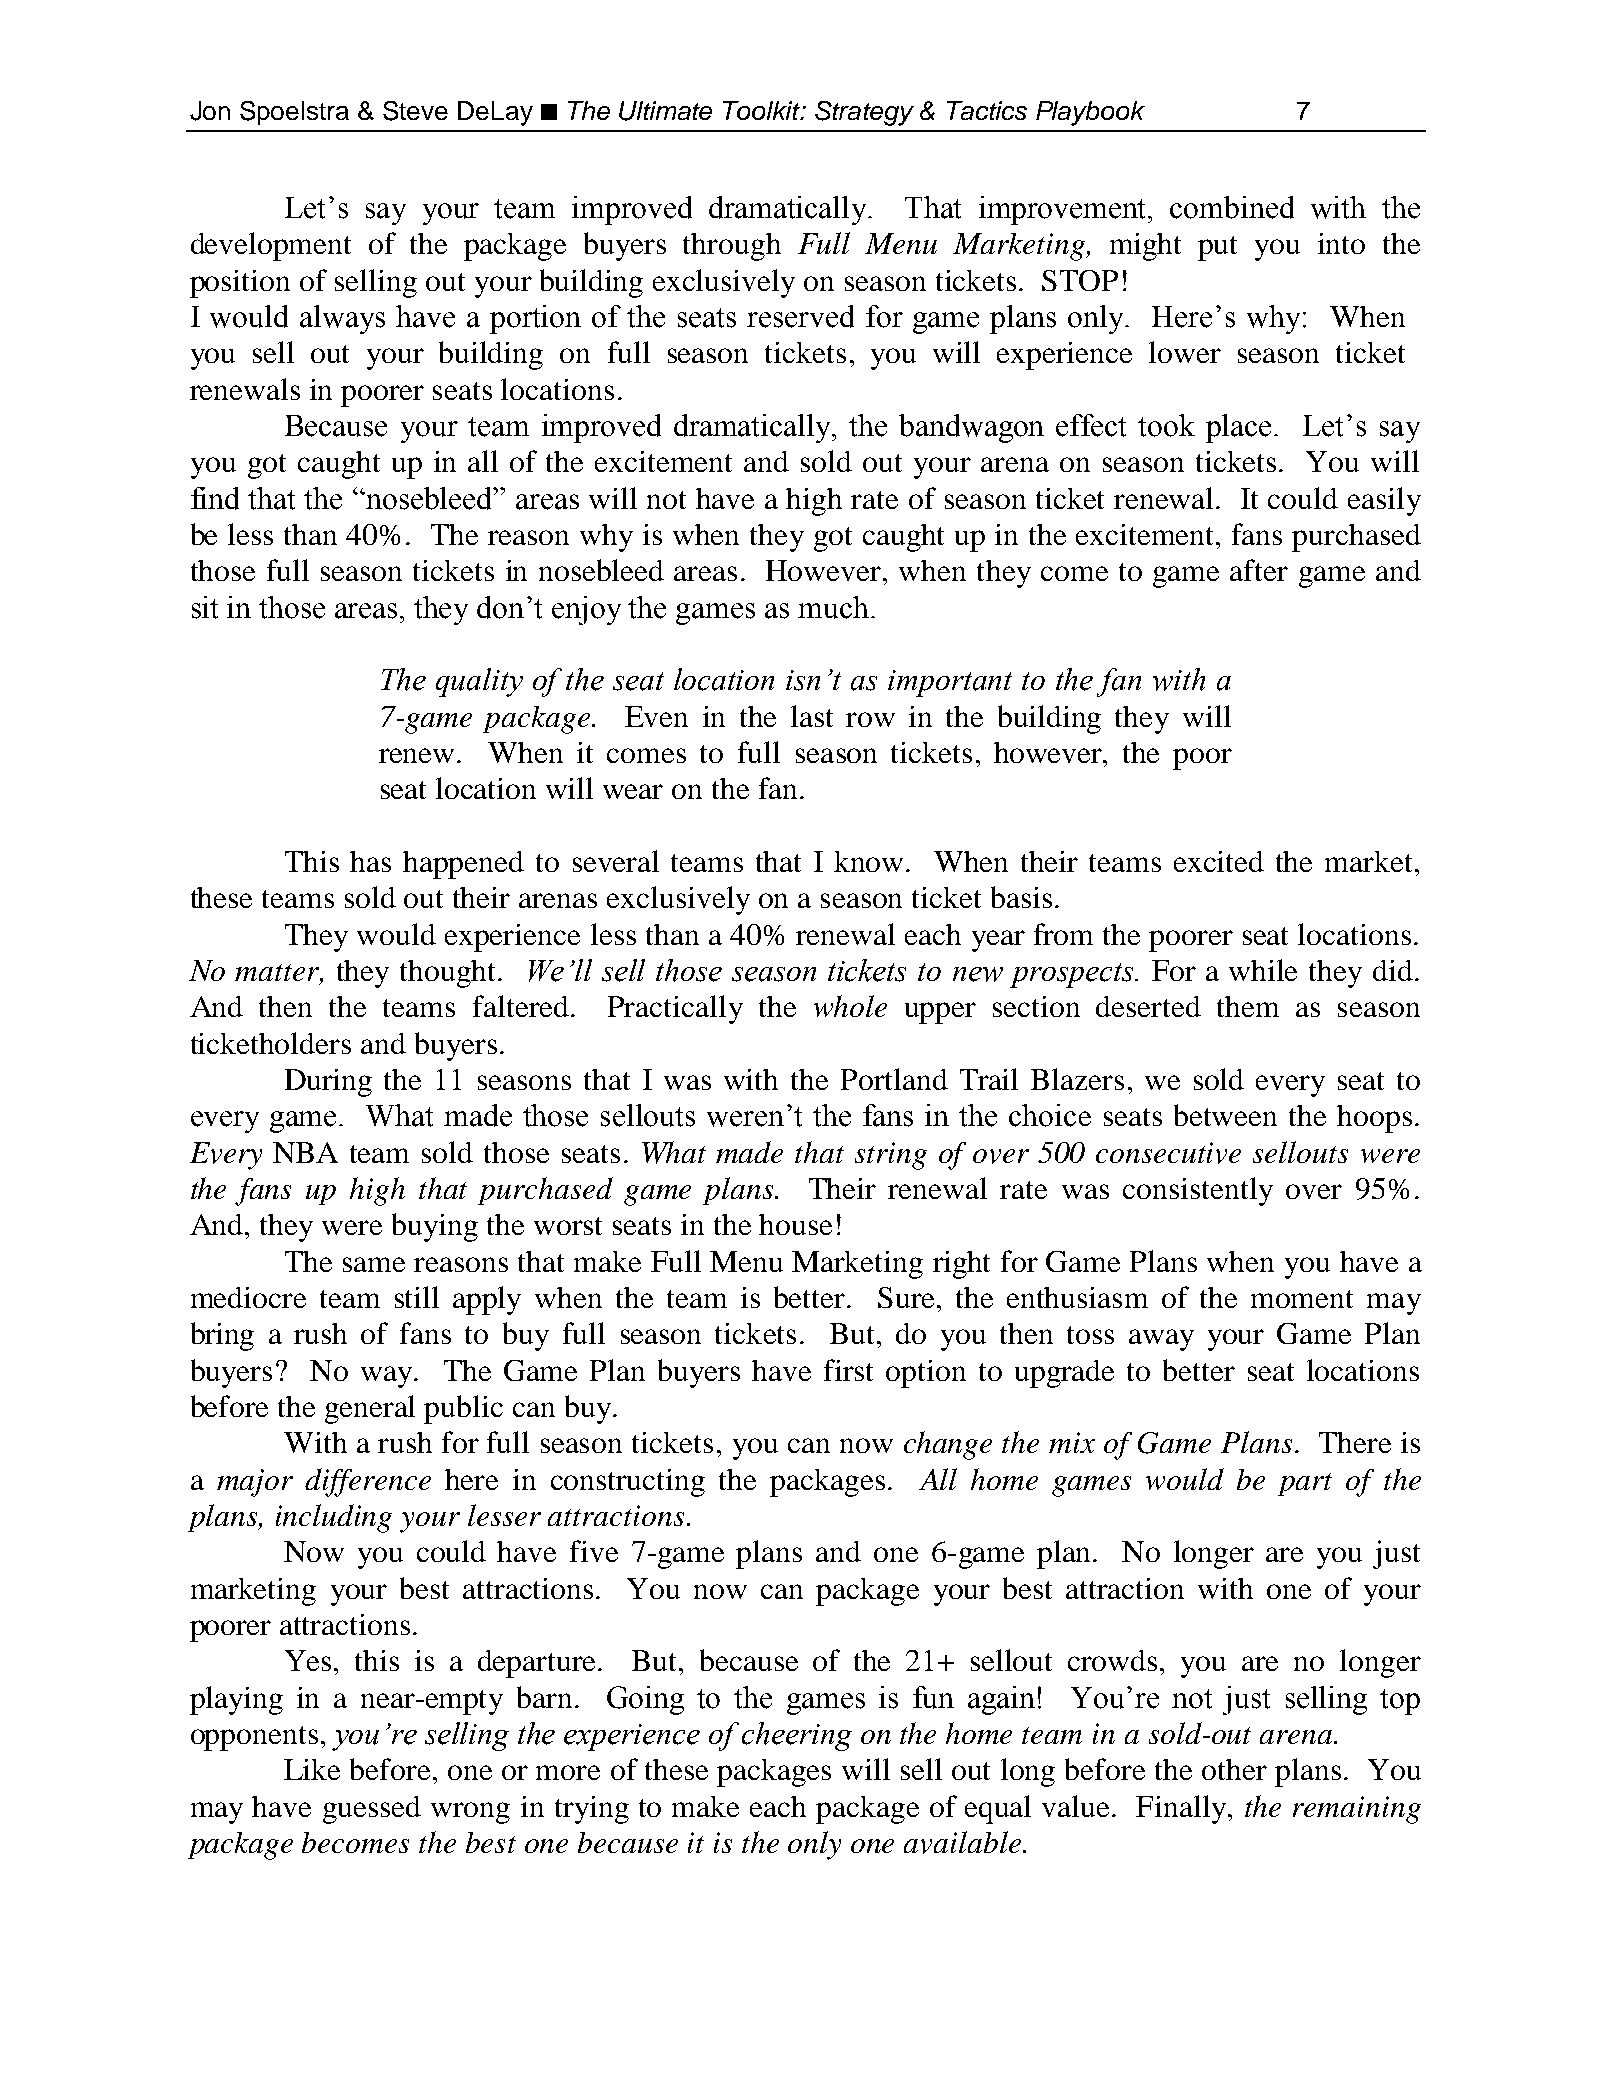 Image resolution: width=1611 pixels, height=2085 pixels. Describe the element at coordinates (1161, 1340) in the document. I see `away` at that location.
